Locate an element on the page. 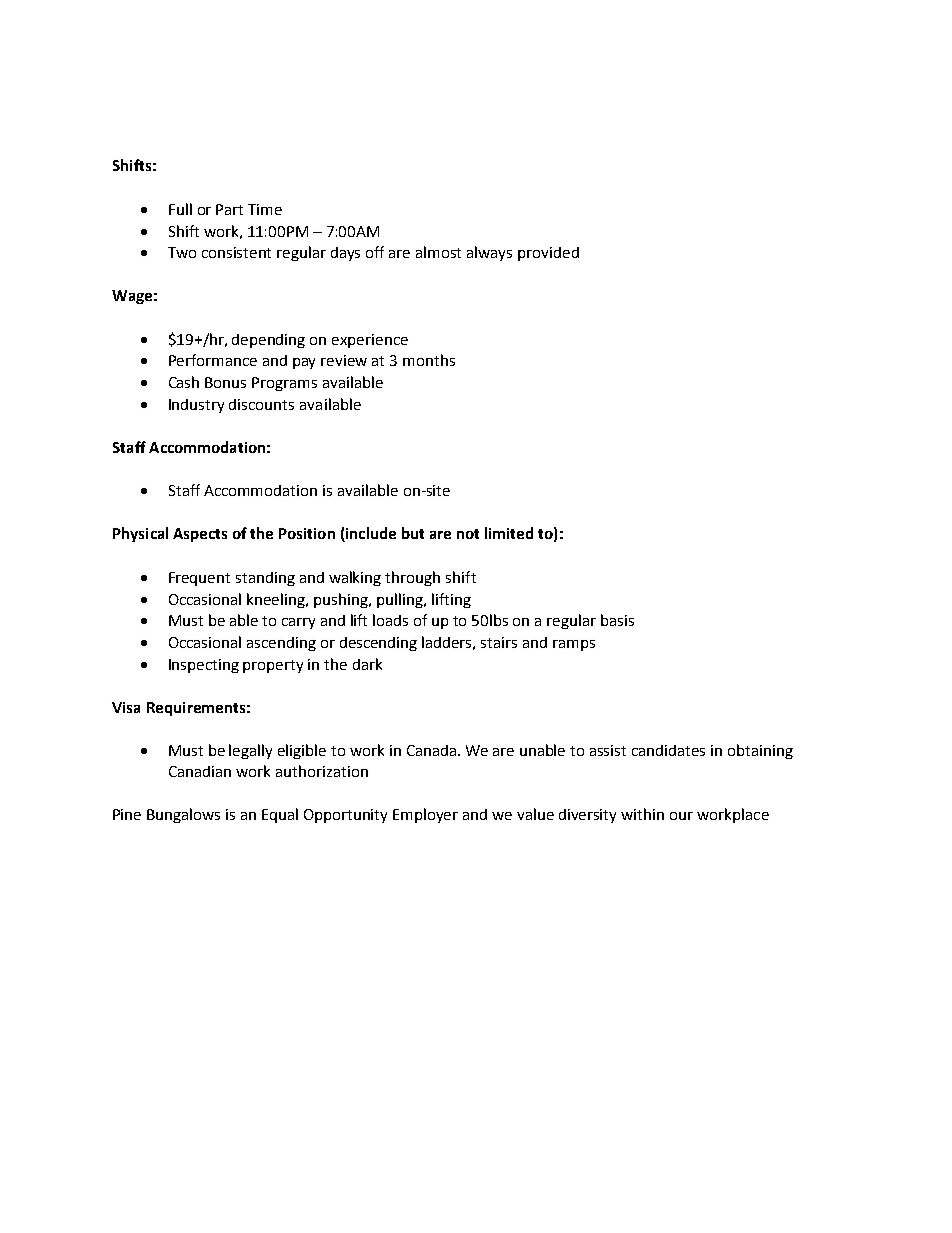 This image has width=952, height=1233. Canadian is located at coordinates (200, 771).
